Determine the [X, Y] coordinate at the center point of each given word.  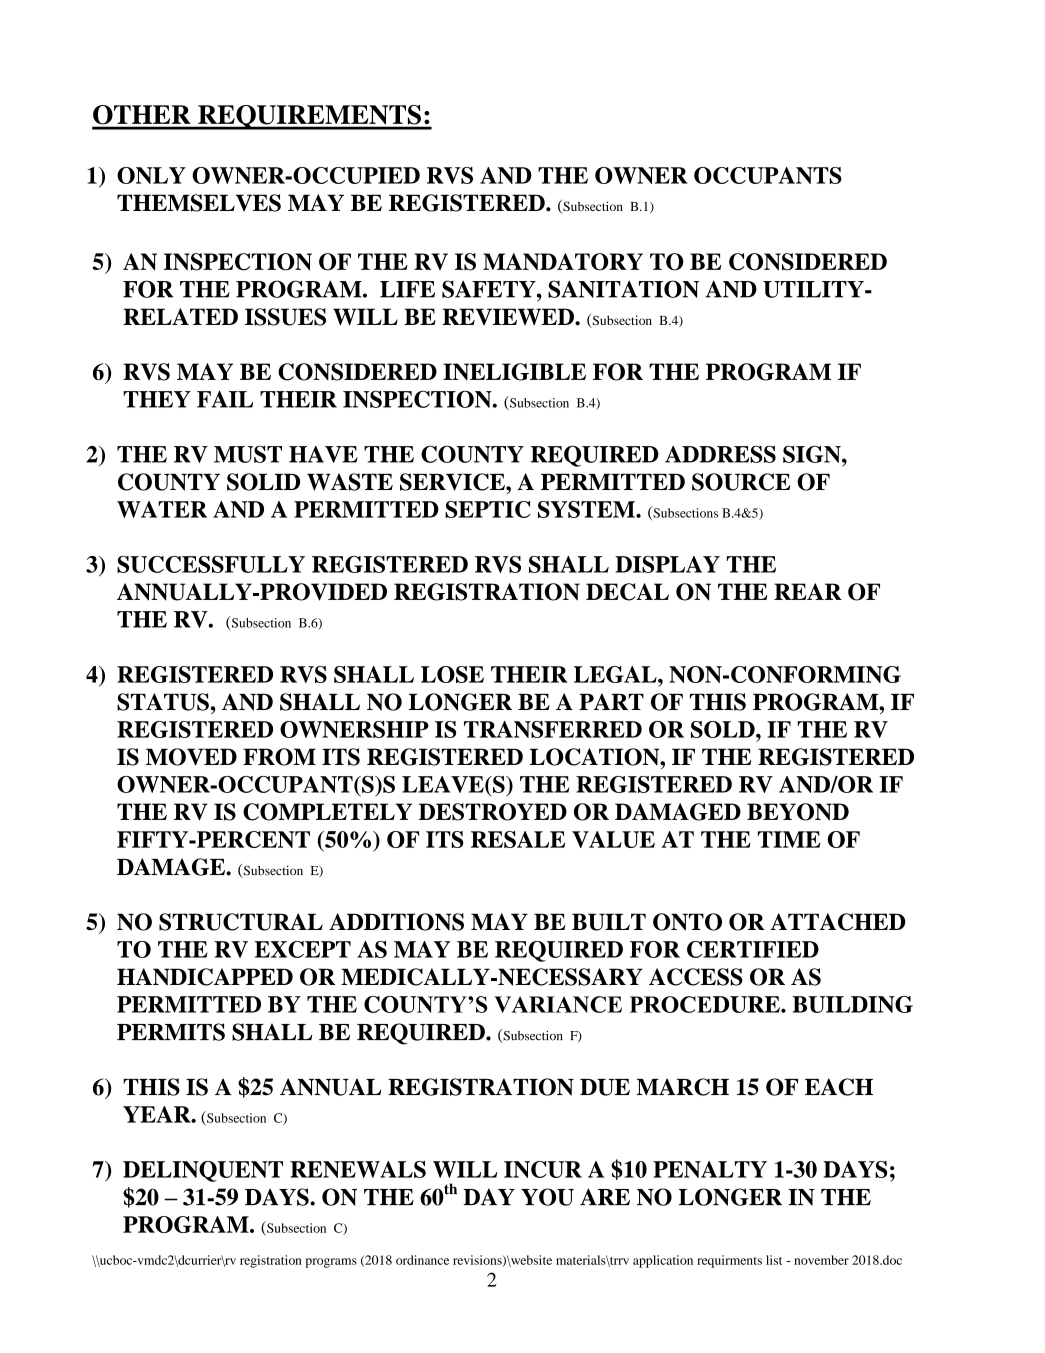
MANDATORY [563, 262]
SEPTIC [488, 509]
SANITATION [623, 289]
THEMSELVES [199, 203]
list [774, 1260]
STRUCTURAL [241, 922]
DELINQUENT [203, 1171]
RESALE [518, 839]
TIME [789, 839]
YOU [547, 1197]
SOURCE [741, 482]
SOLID [263, 482]
